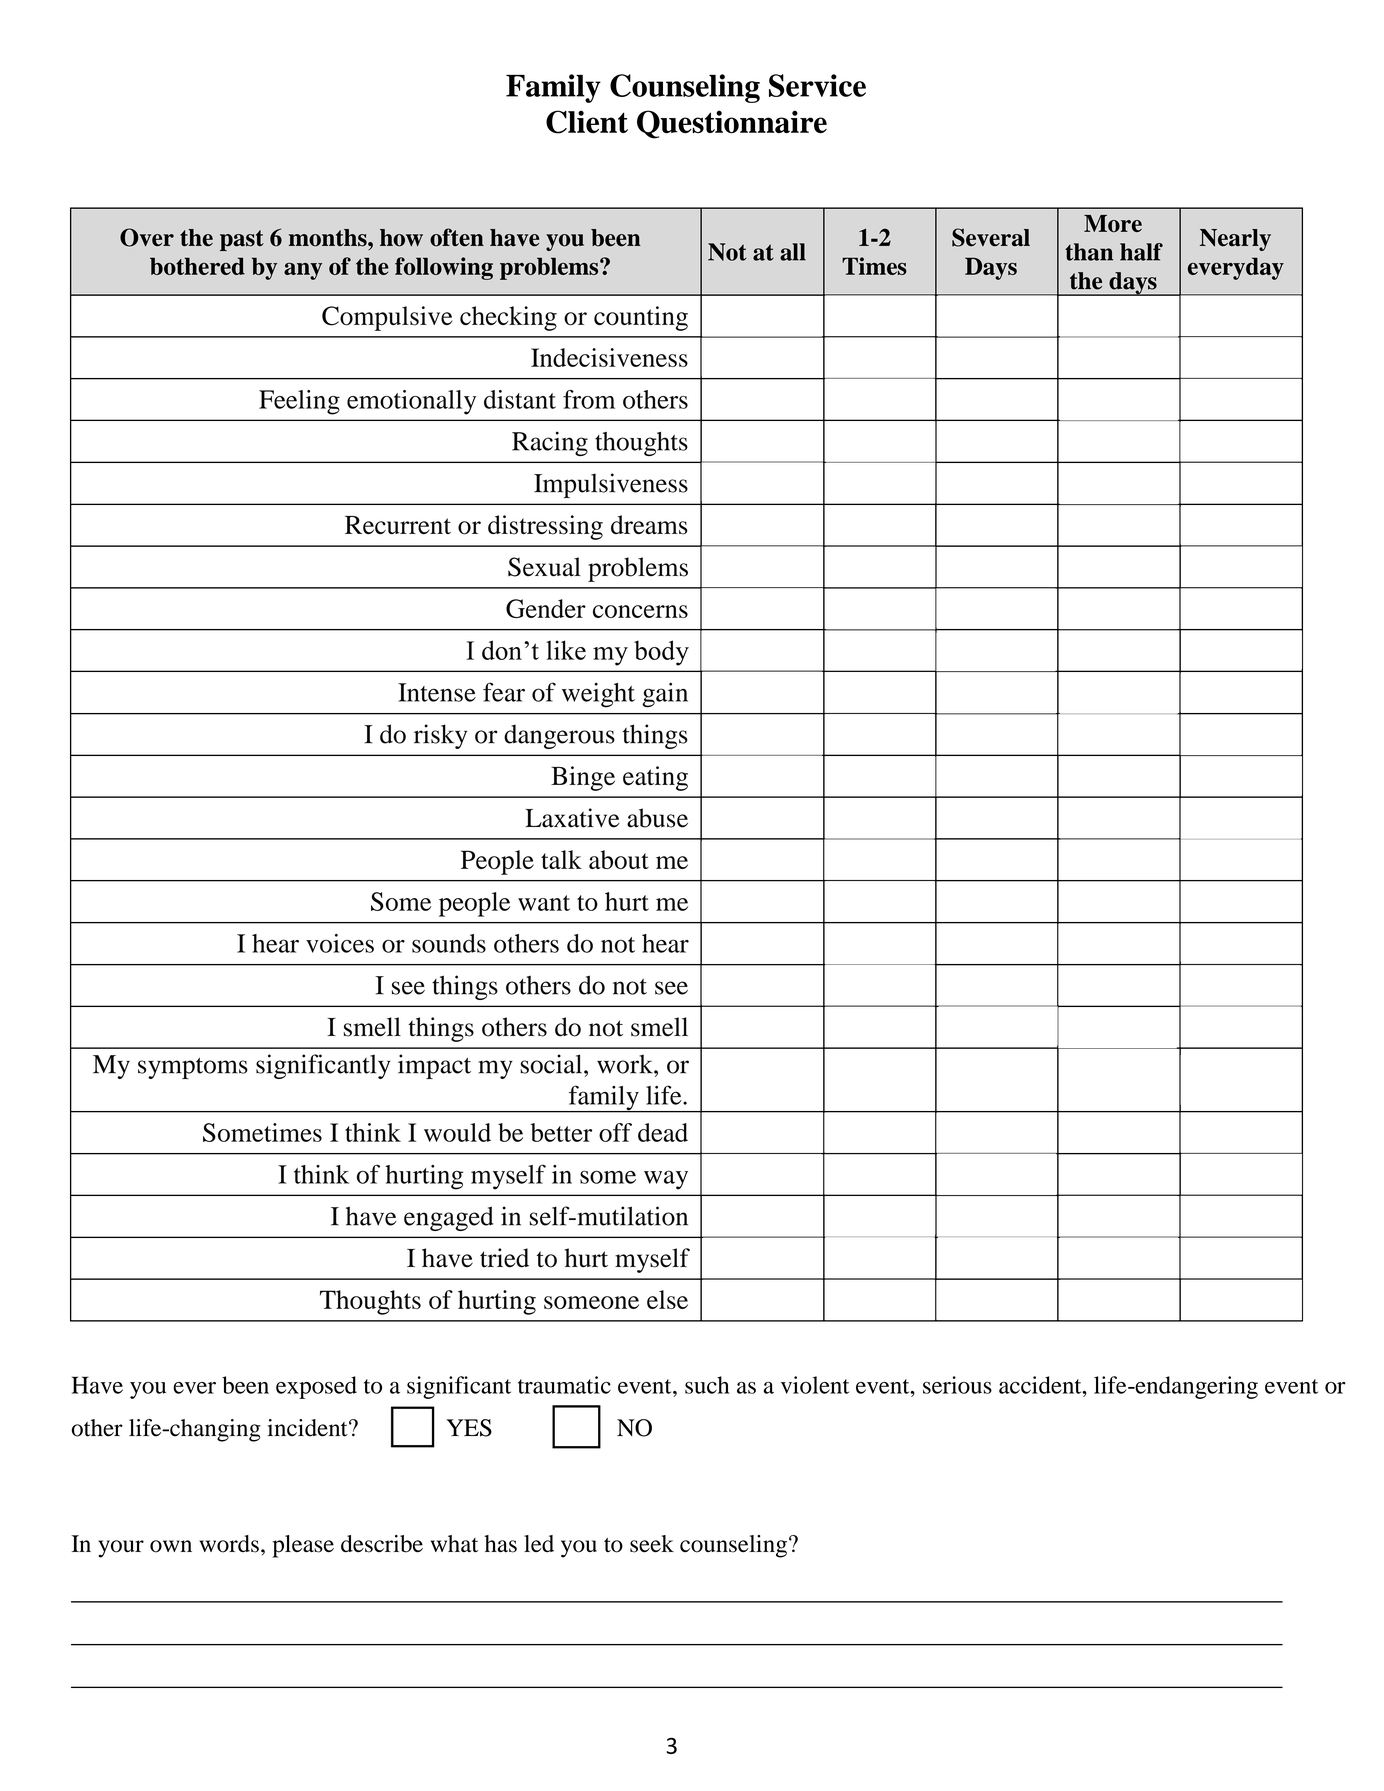 Image resolution: width=1384 pixels, height=1791 pixels. I want to click on past, so click(242, 240).
